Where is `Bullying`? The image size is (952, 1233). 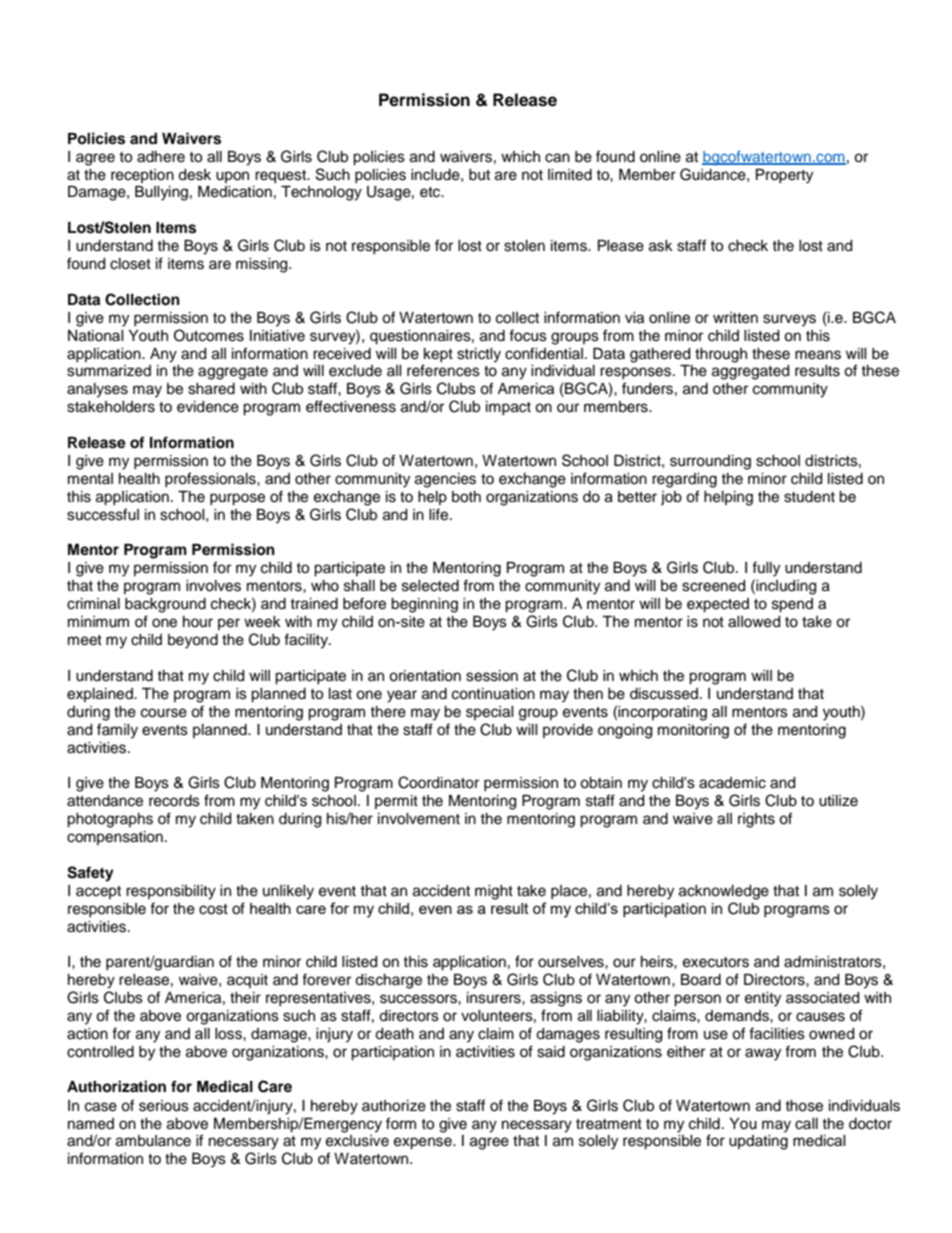
Bullying is located at coordinates (161, 193).
